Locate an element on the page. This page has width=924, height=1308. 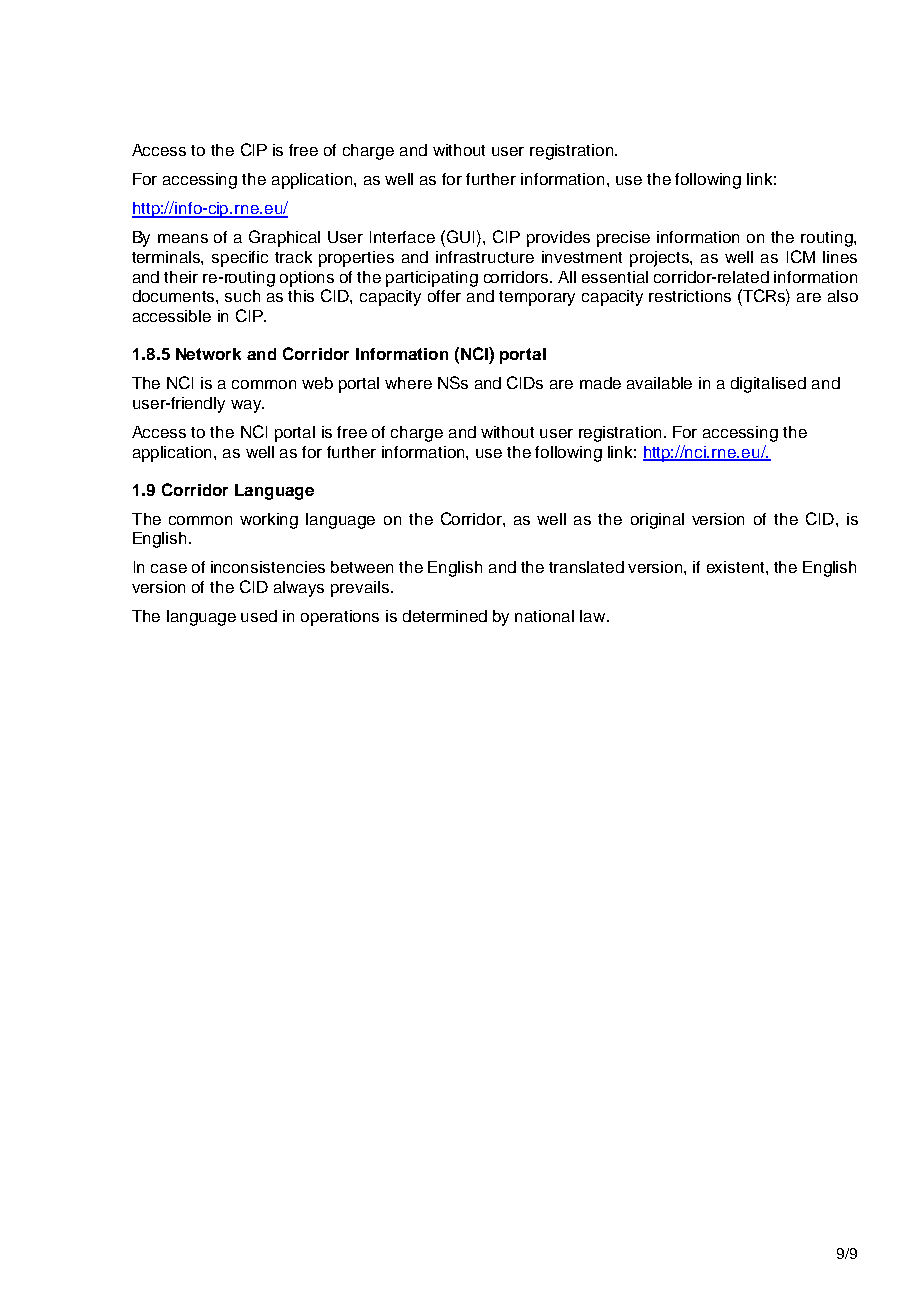
available is located at coordinates (659, 383).
